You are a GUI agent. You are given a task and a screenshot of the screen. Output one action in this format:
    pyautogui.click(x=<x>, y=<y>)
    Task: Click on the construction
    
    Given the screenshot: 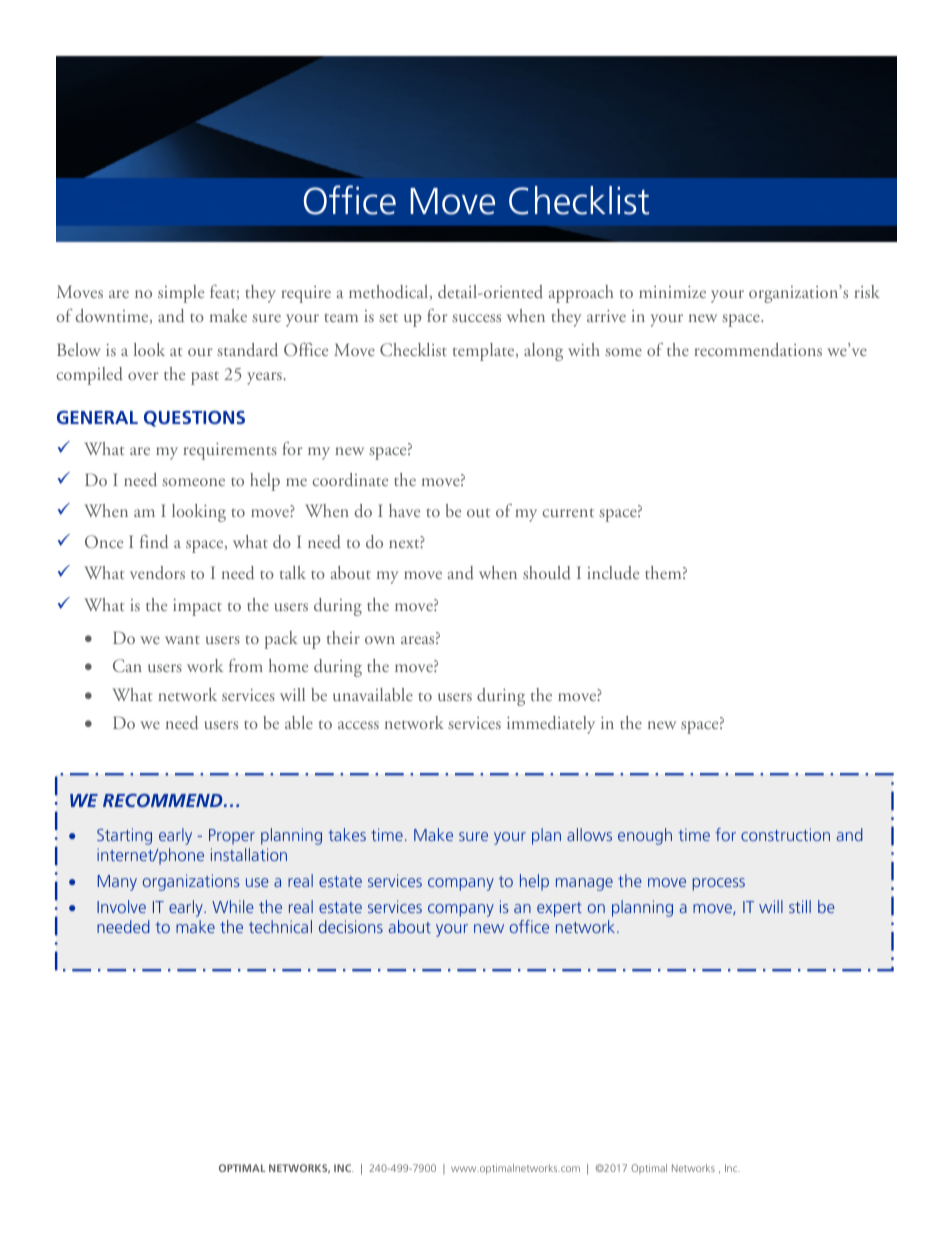 What is the action you would take?
    pyautogui.click(x=785, y=834)
